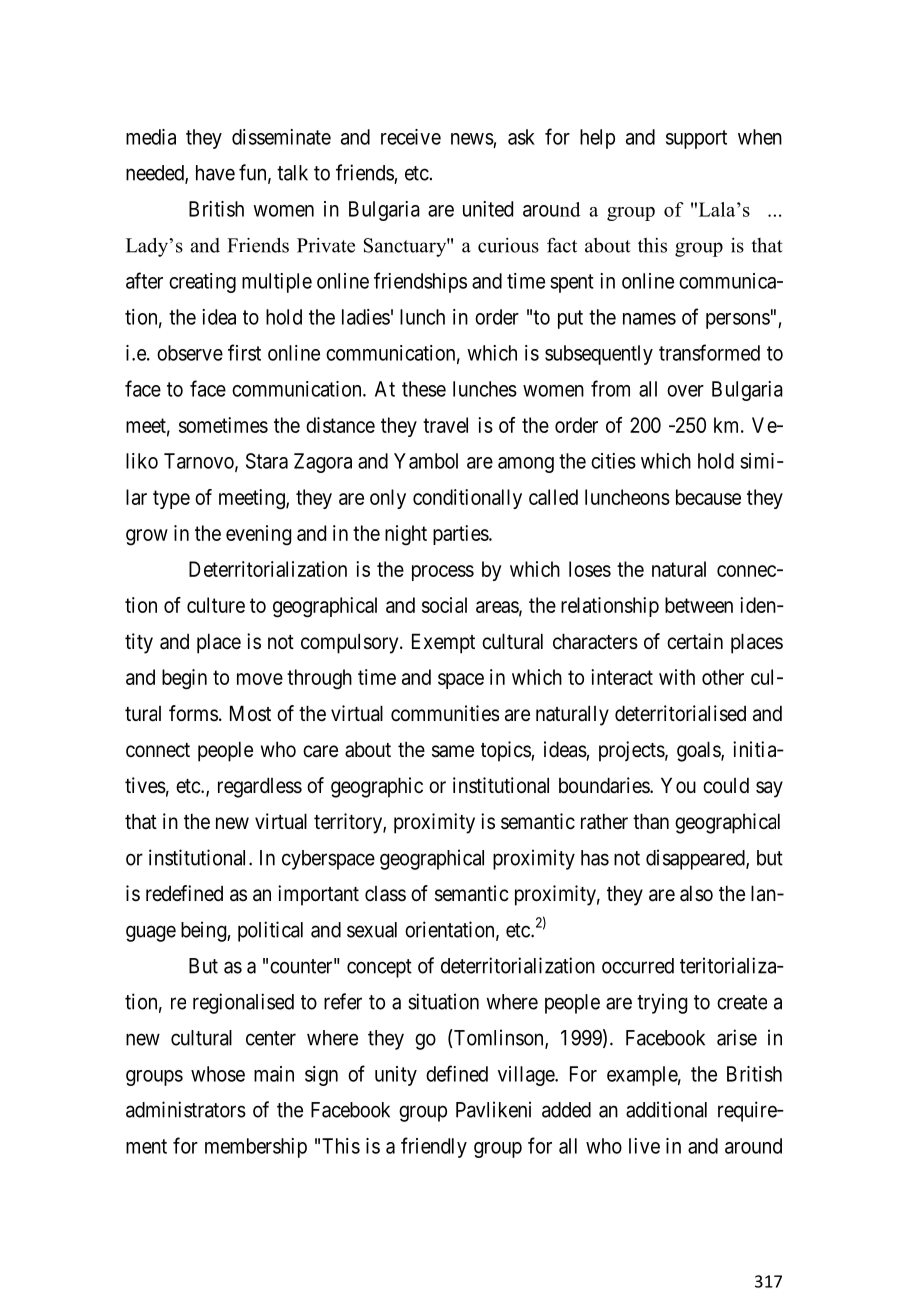  I want to click on support, so click(696, 139).
